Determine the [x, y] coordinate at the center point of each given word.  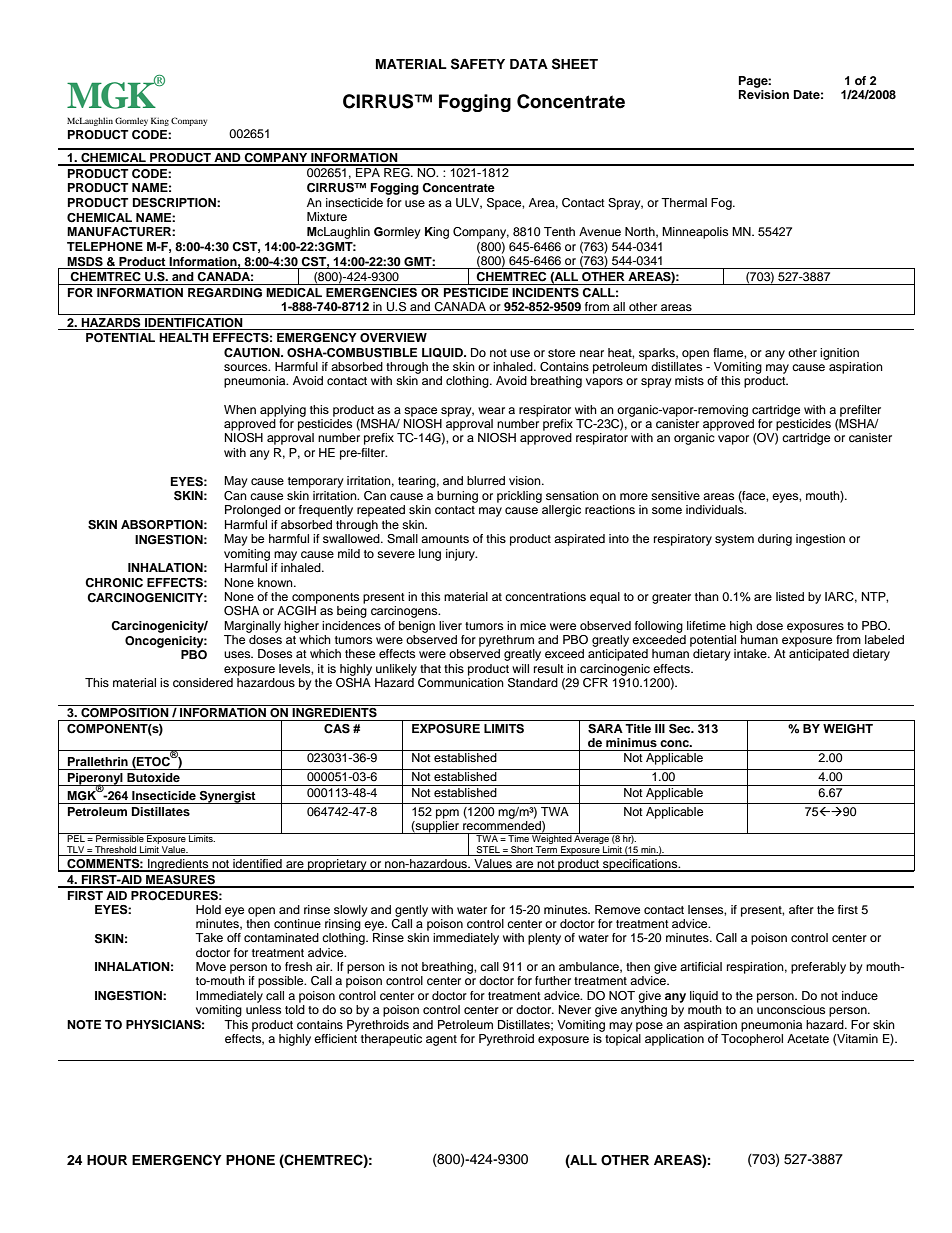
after [801, 909]
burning [457, 497]
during [775, 540]
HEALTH [184, 337]
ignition [839, 354]
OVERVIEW [393, 338]
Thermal [684, 202]
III [660, 728]
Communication [461, 681]
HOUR [107, 1160]
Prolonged [253, 511]
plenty [544, 939]
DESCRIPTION [175, 203]
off [234, 937]
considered [203, 682]
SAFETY [478, 64]
